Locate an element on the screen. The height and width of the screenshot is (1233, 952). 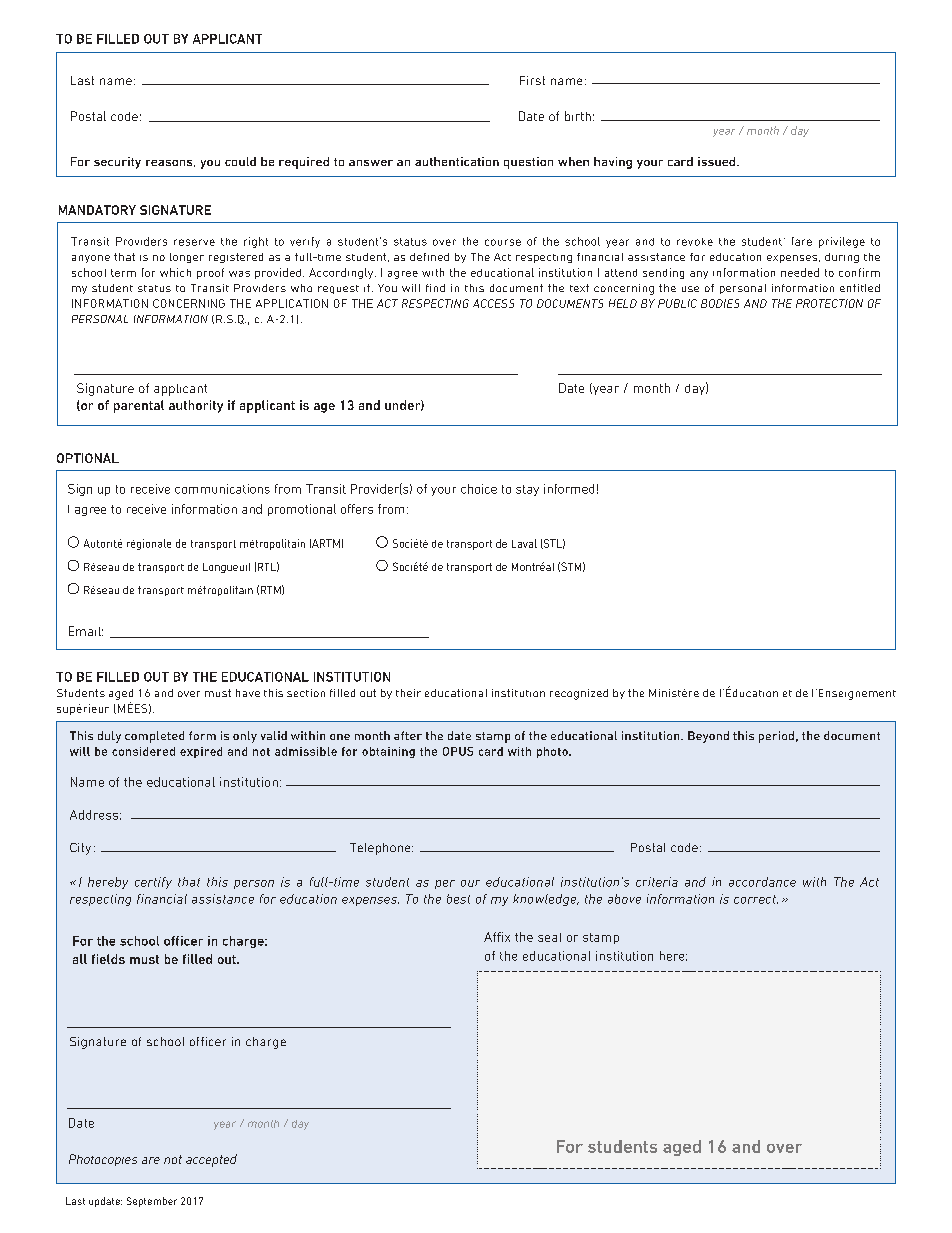
authentication is located at coordinates (457, 161).
